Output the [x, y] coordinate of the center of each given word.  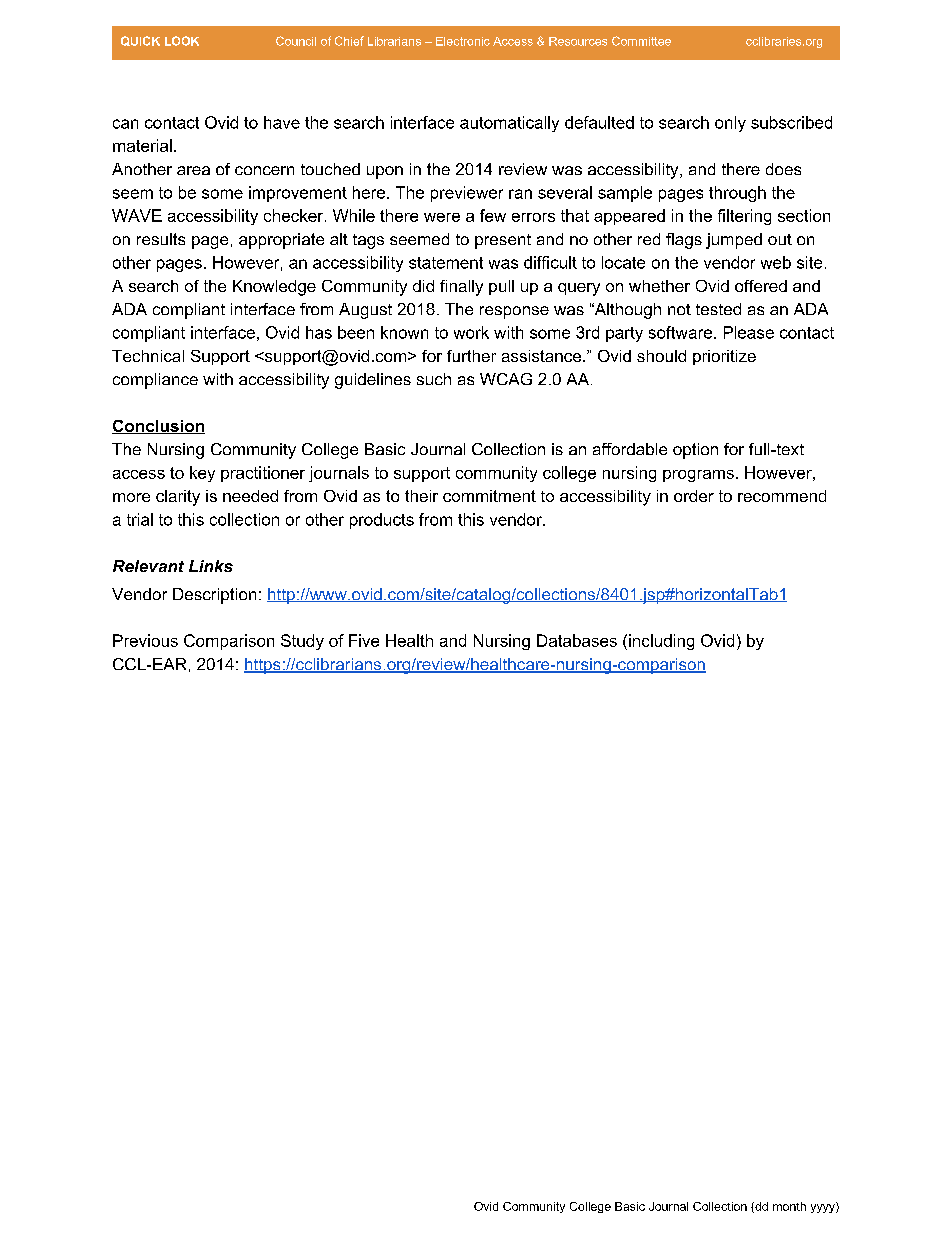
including [661, 642]
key [202, 474]
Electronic [463, 41]
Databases [577, 640]
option [695, 451]
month [789, 1206]
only [730, 124]
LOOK [182, 41]
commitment [489, 496]
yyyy [824, 1207]
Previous [145, 640]
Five [364, 640]
